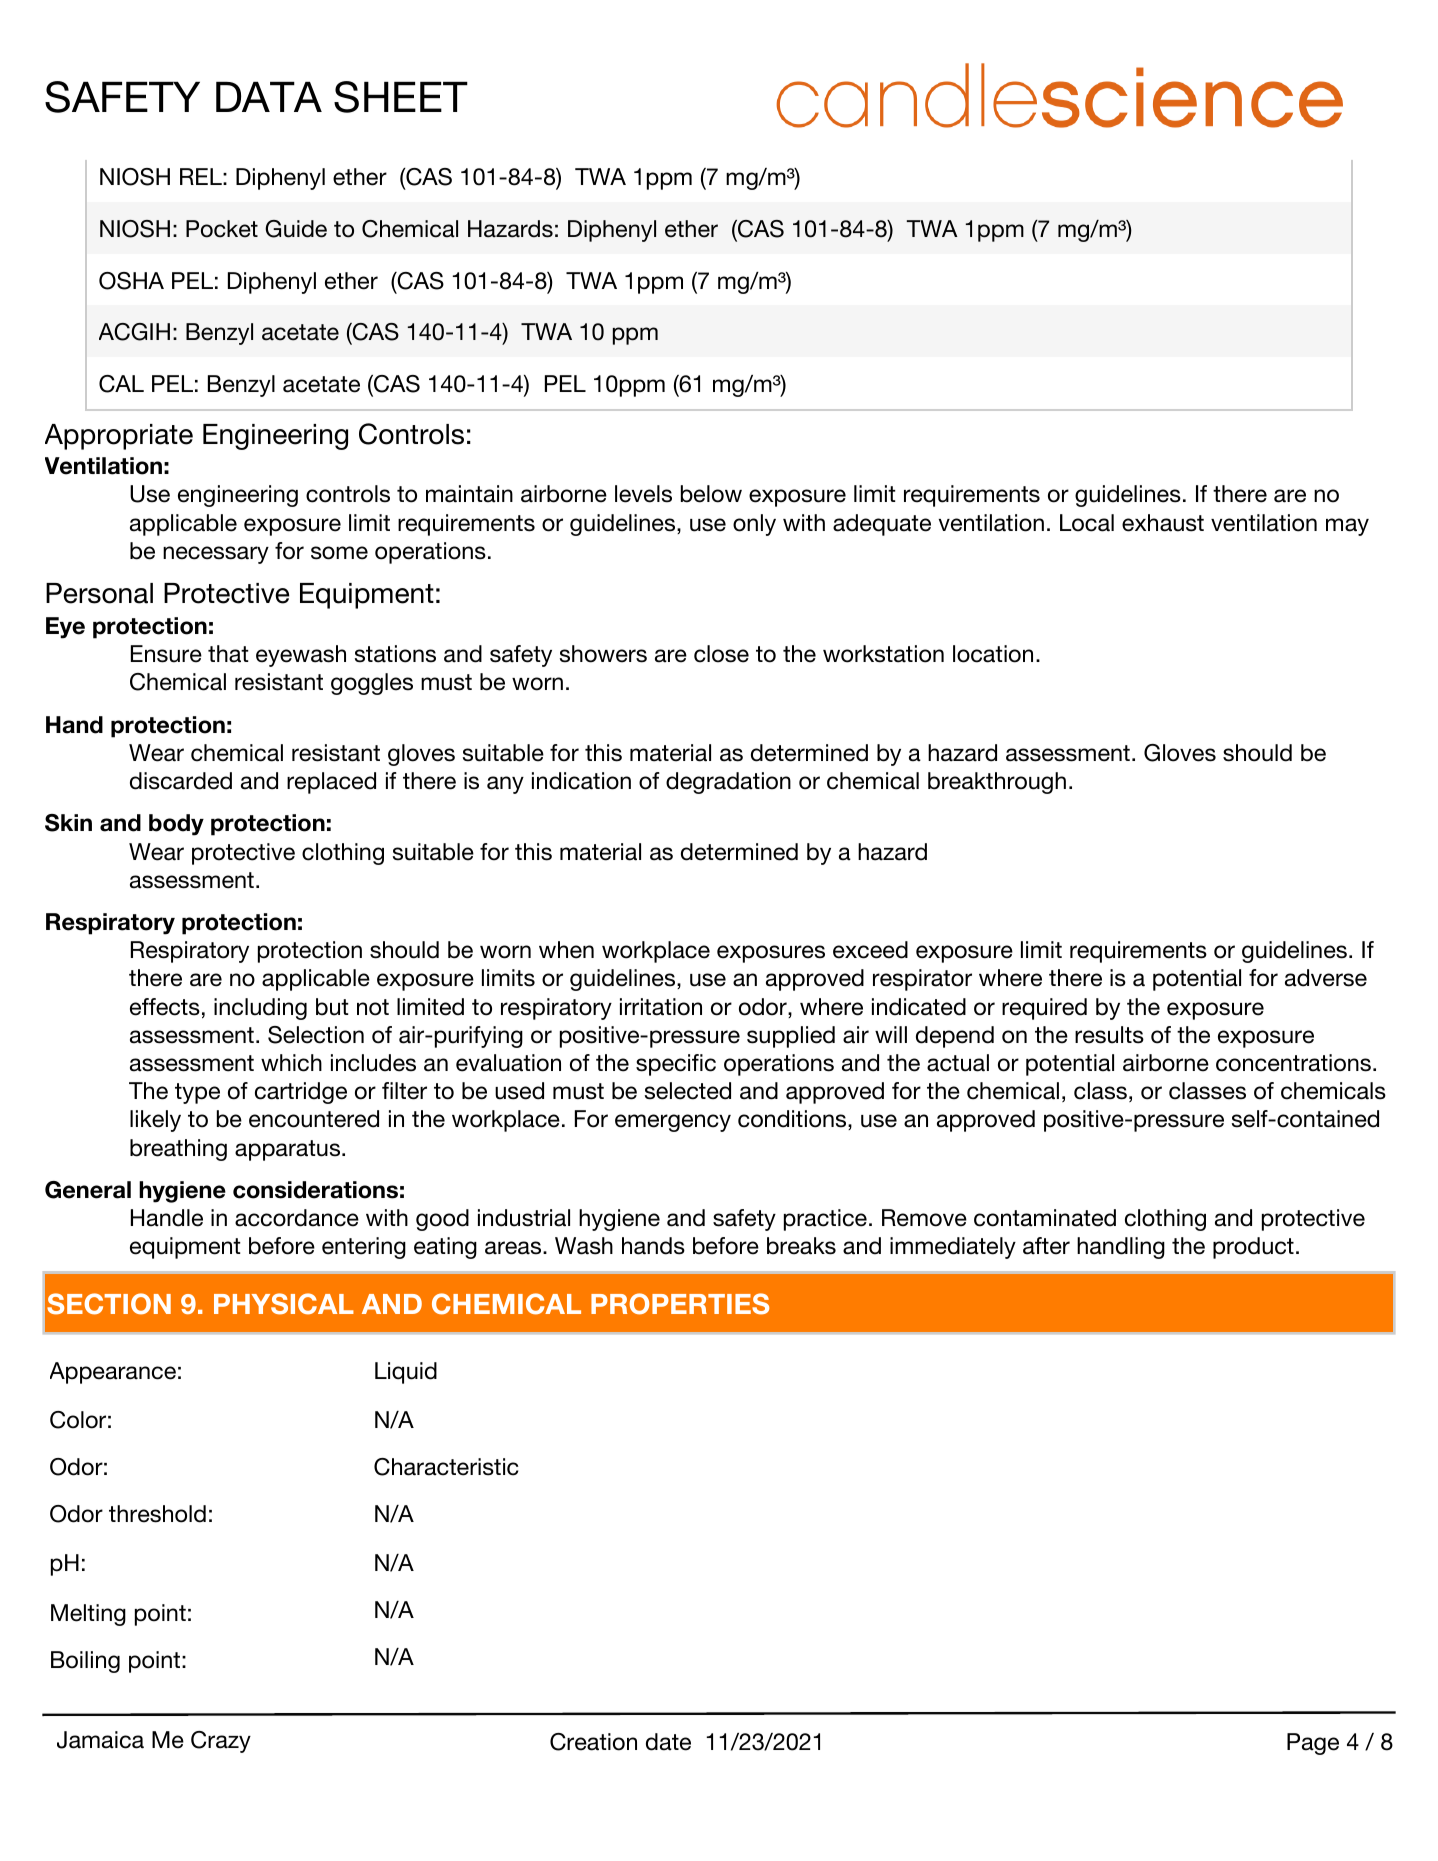 This page has width=1438, height=1861. I want to click on SHEET, so click(401, 97).
